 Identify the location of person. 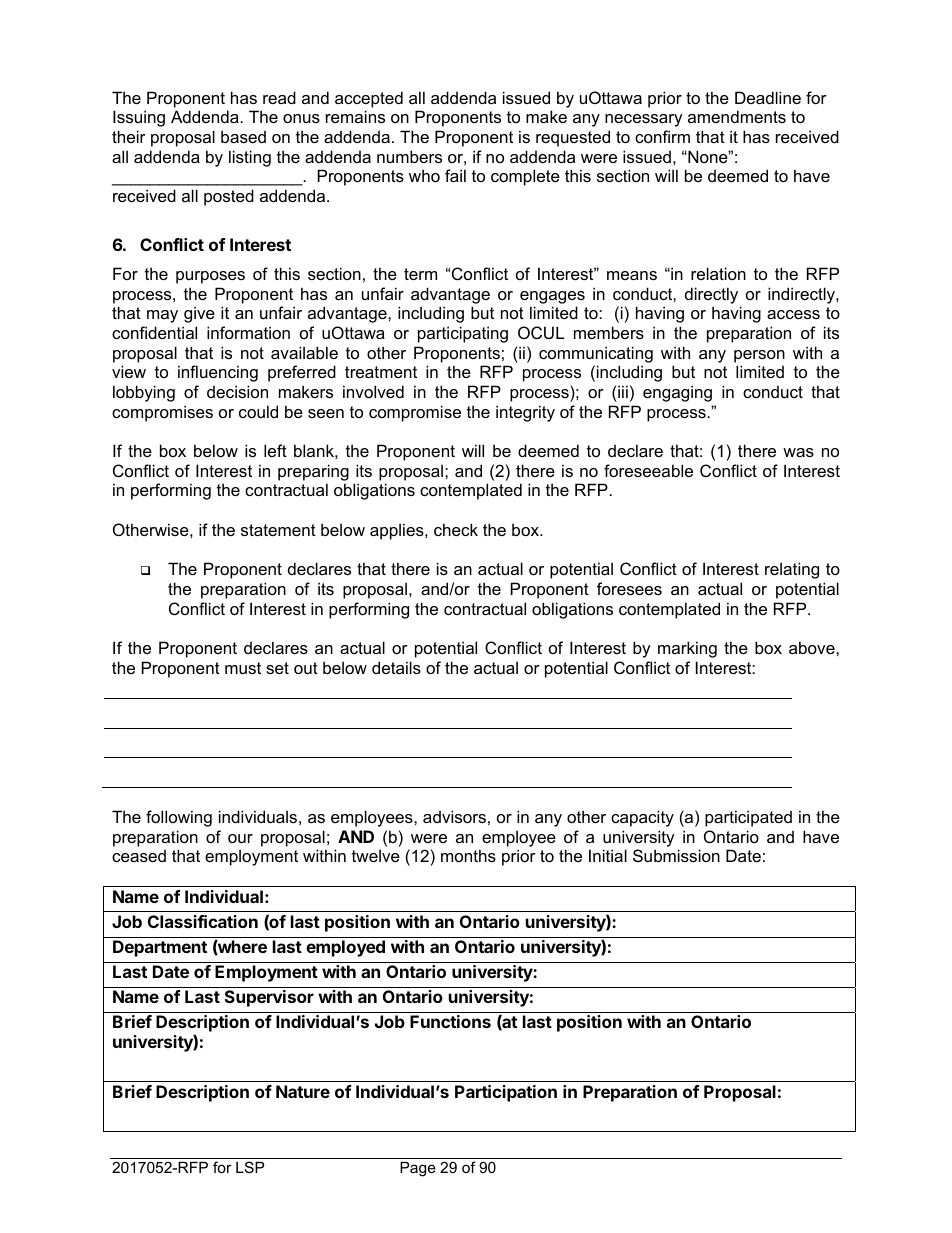
(759, 356).
